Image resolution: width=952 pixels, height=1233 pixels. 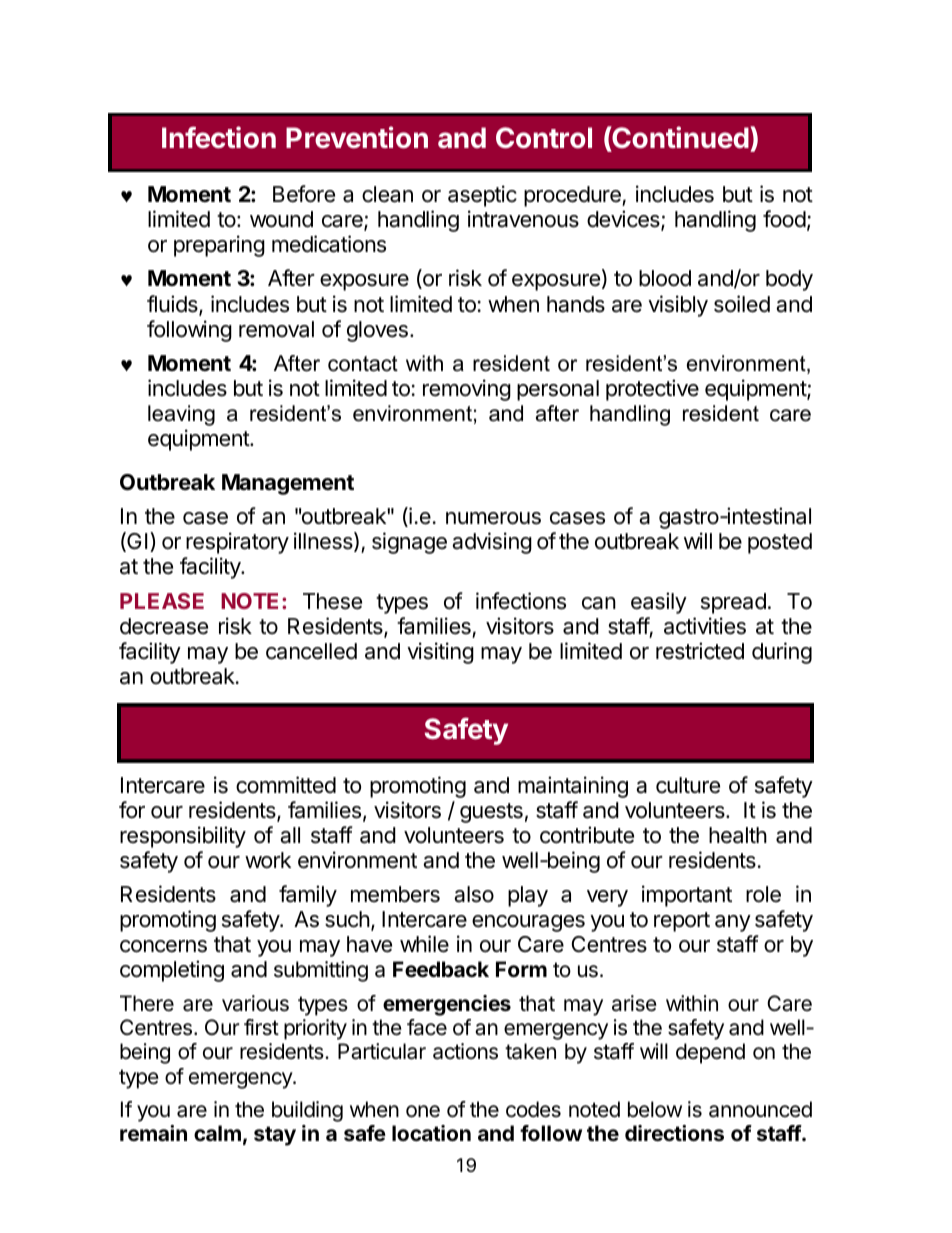 What do you see at coordinates (217, 1133) in the page?
I see `calm` at bounding box center [217, 1133].
